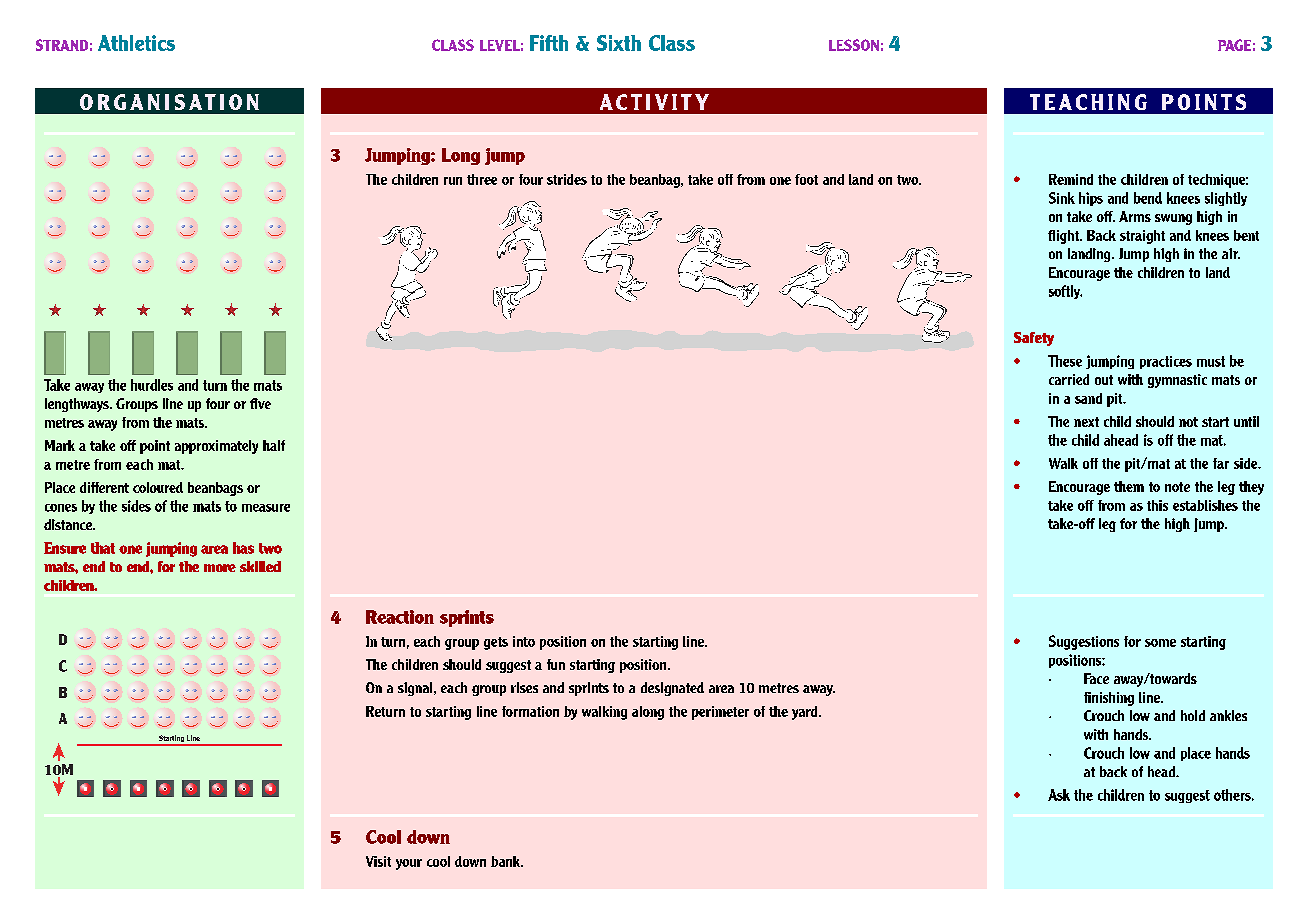  What do you see at coordinates (619, 43) in the screenshot?
I see `Sixth` at bounding box center [619, 43].
